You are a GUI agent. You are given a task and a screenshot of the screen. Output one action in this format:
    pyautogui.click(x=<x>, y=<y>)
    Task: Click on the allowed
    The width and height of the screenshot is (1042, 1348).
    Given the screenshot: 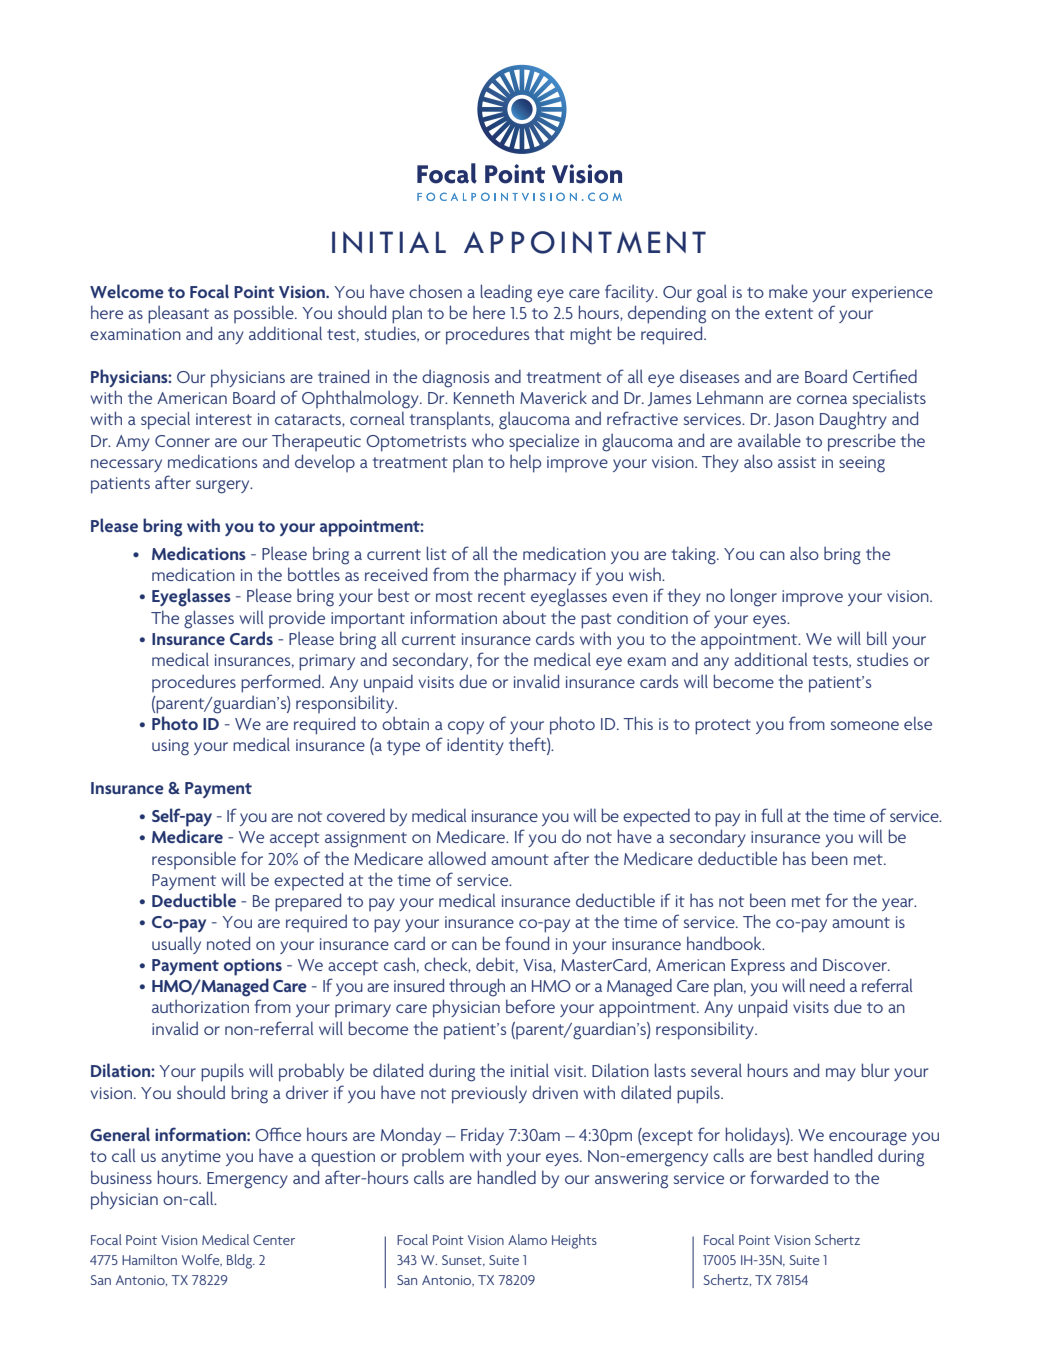 What is the action you would take?
    pyautogui.click(x=457, y=858)
